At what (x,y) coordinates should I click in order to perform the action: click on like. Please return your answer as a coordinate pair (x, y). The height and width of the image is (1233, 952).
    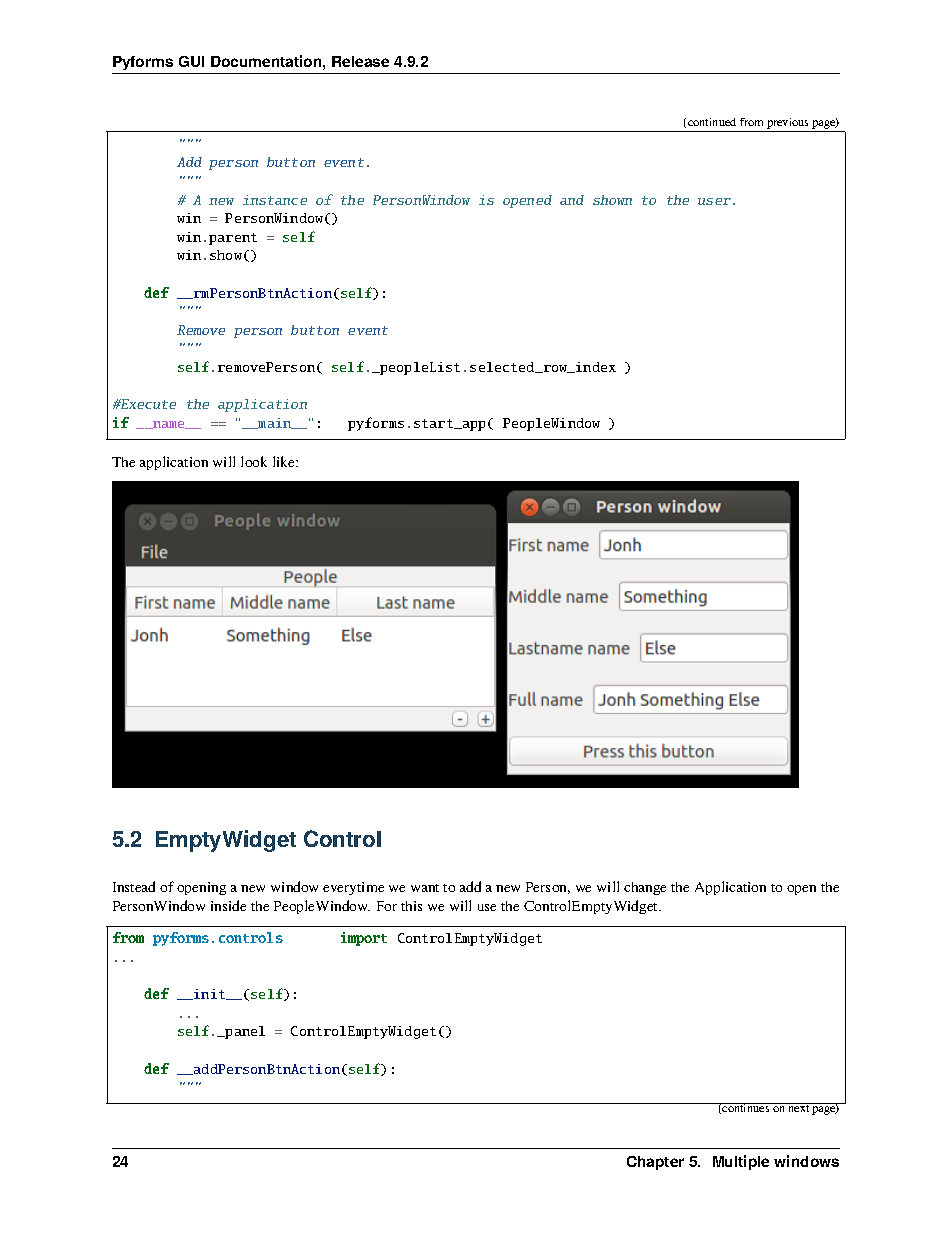
    Looking at the image, I should click on (285, 461).
